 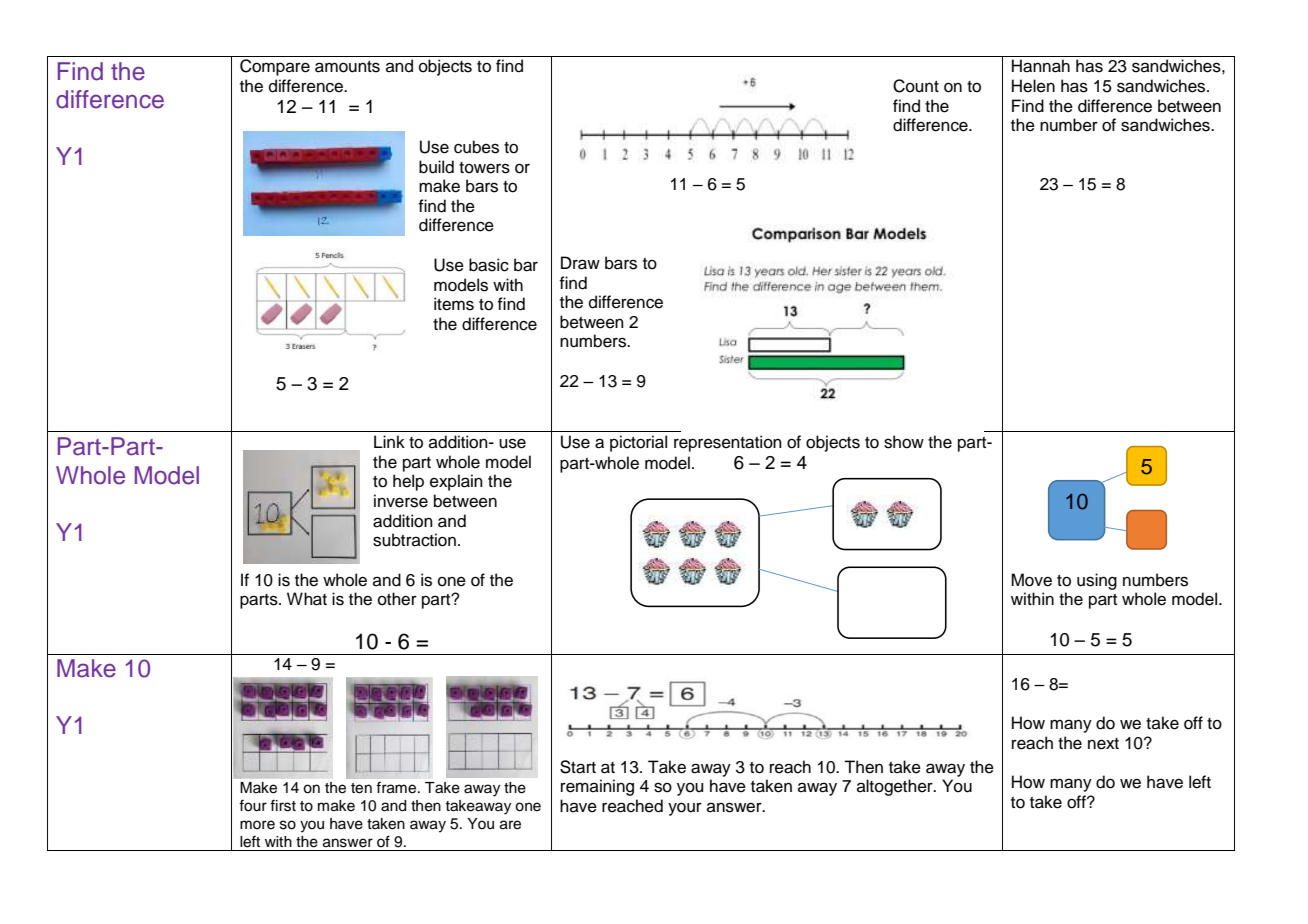 What do you see at coordinates (728, 443) in the image?
I see `representation` at bounding box center [728, 443].
